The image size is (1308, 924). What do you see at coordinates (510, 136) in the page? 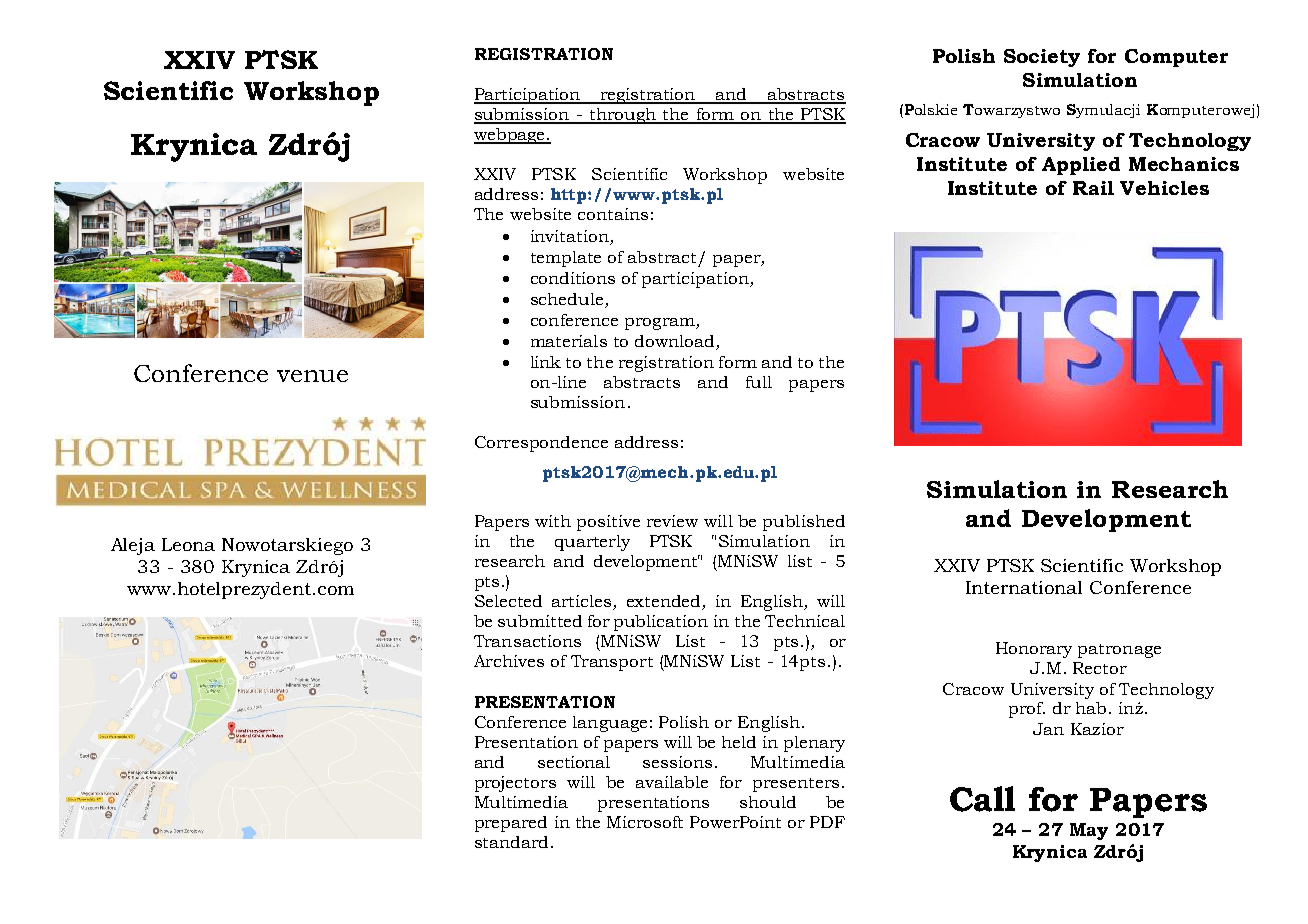
I see `webpage` at bounding box center [510, 136].
